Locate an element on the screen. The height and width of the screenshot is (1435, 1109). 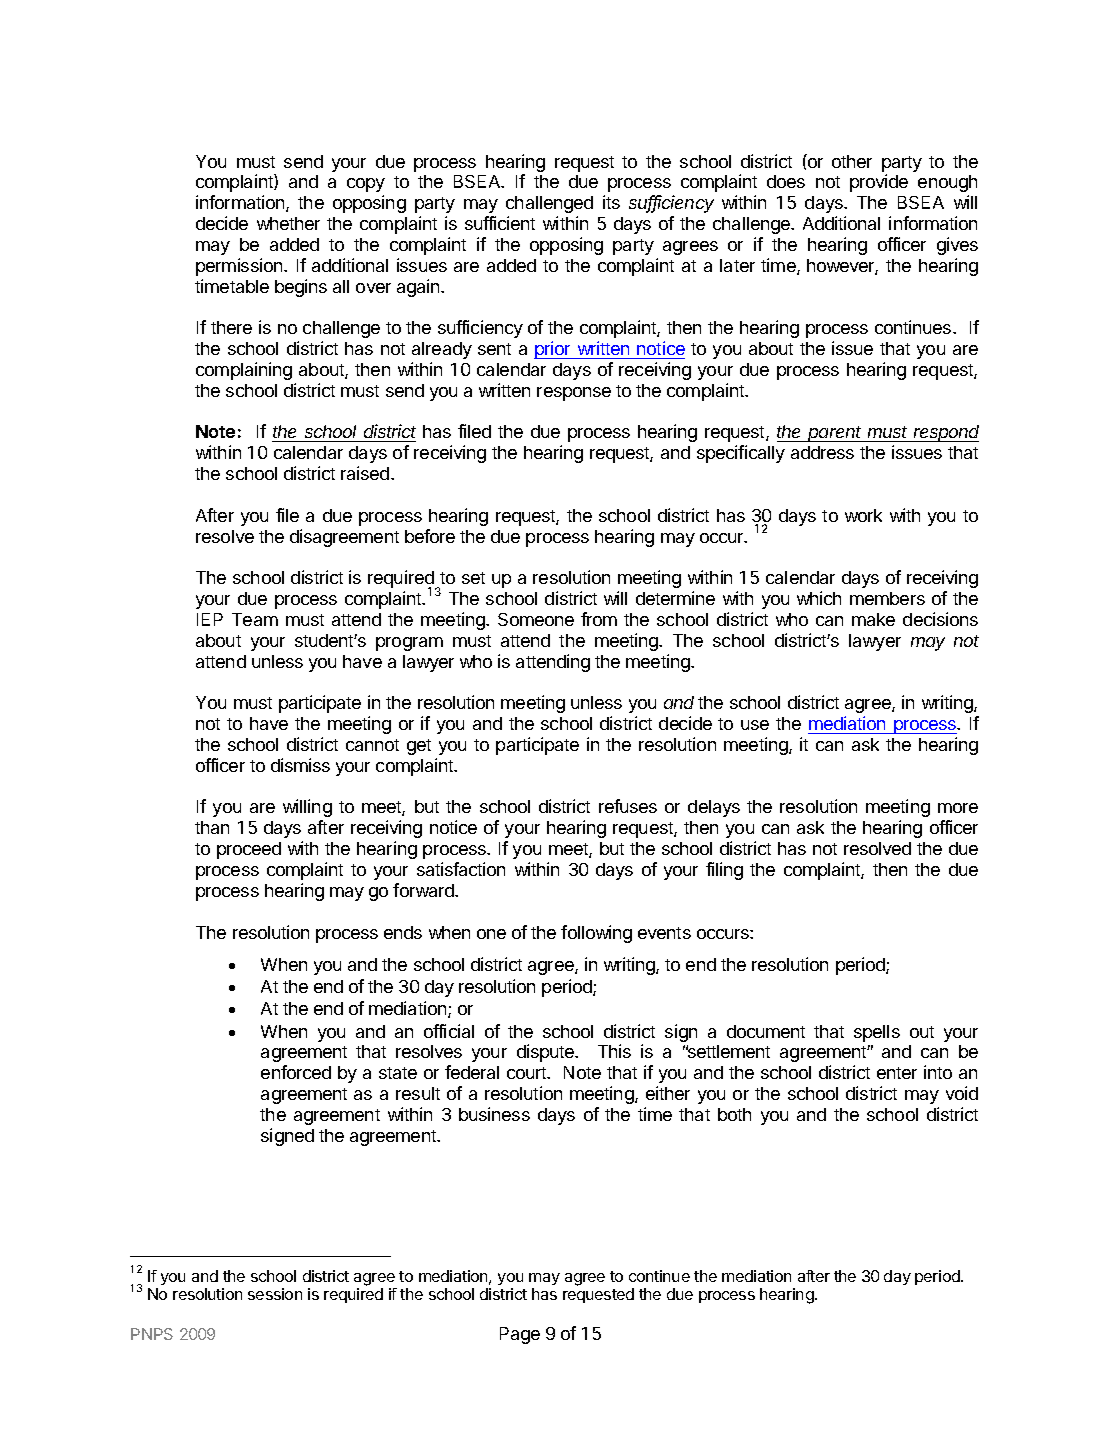
following is located at coordinates (596, 934).
